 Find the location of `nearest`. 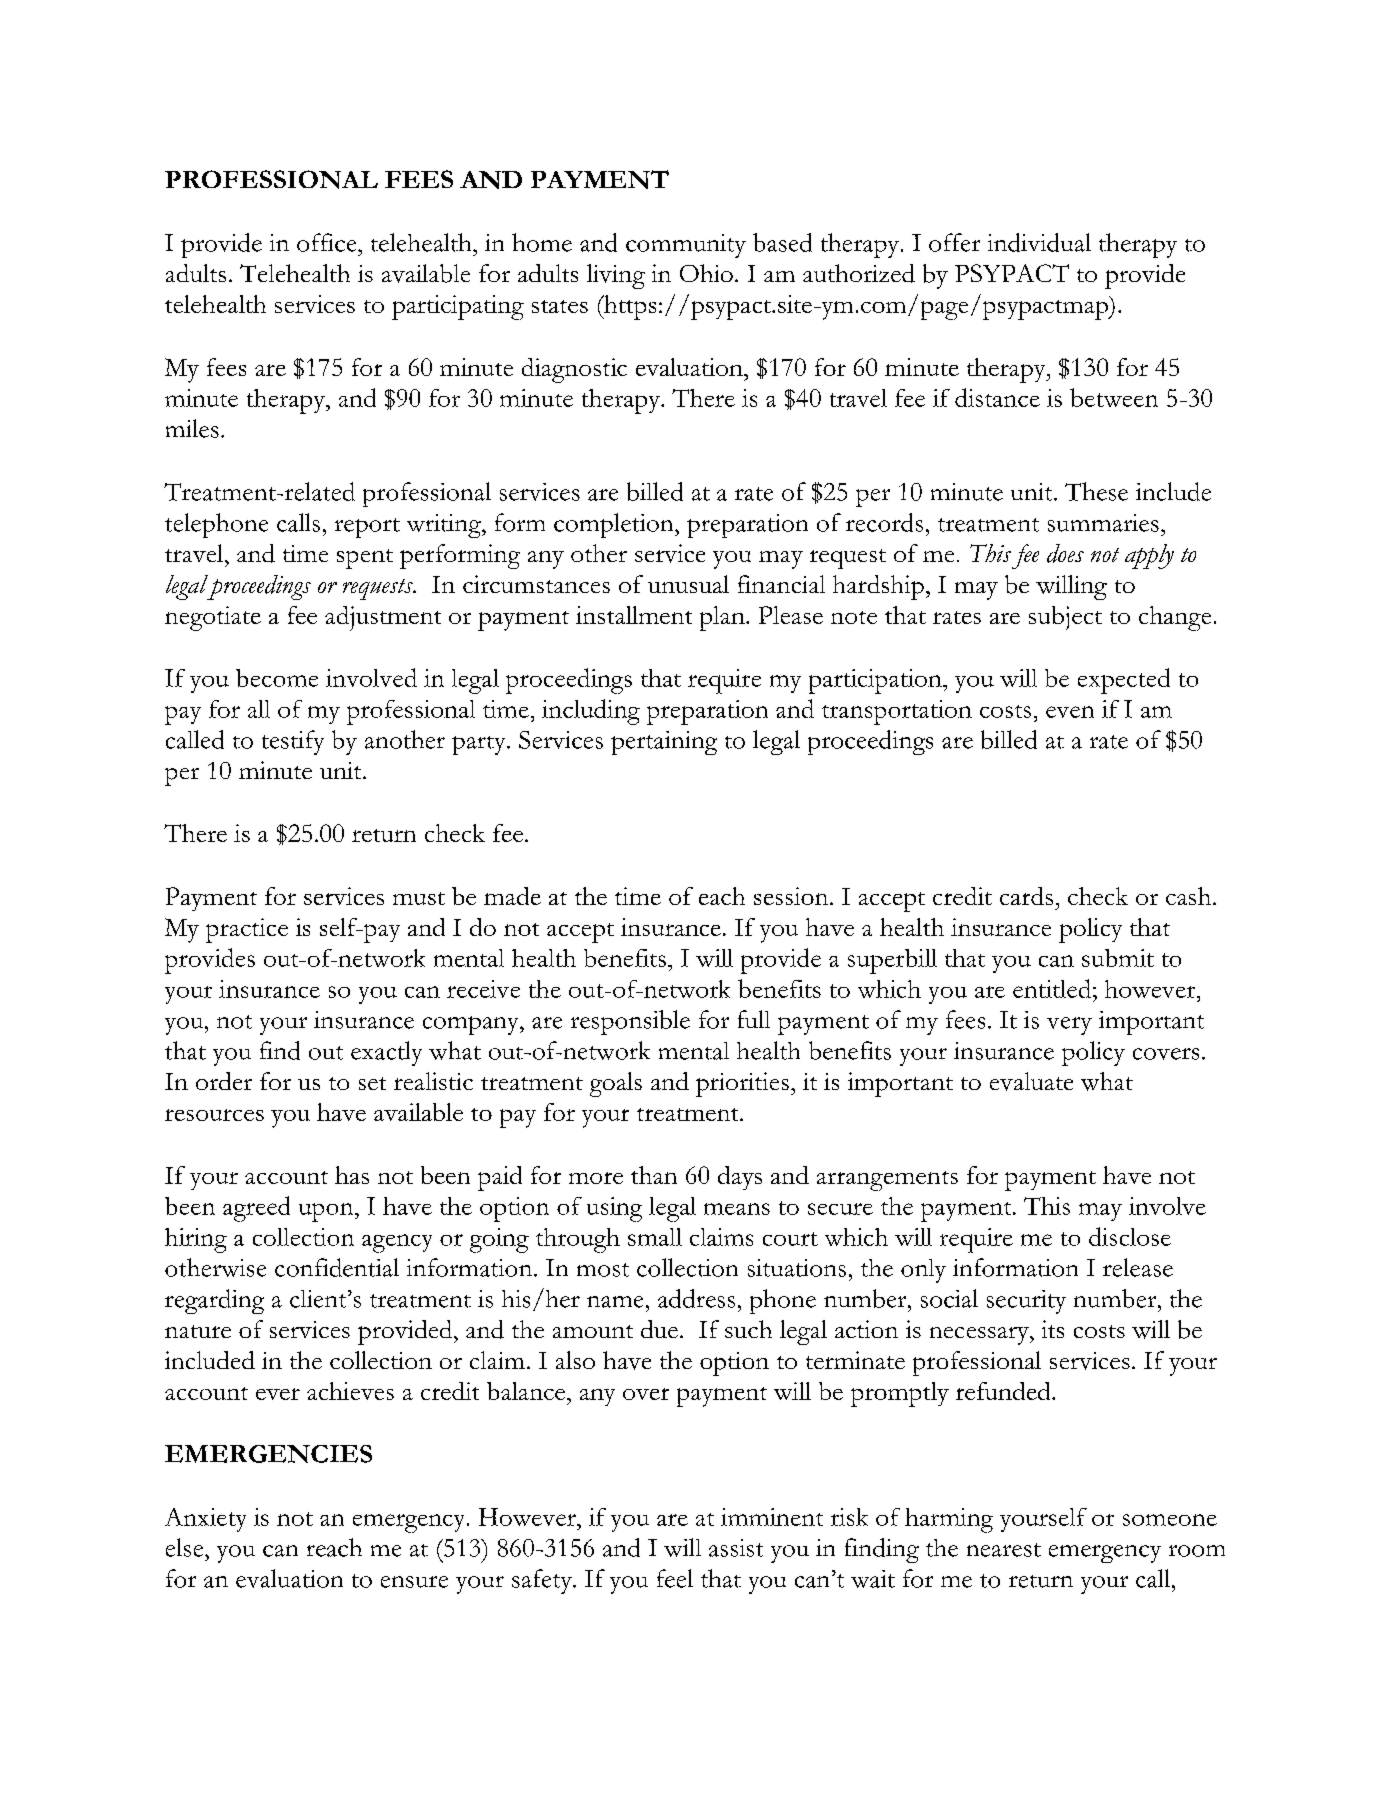

nearest is located at coordinates (1004, 1550).
